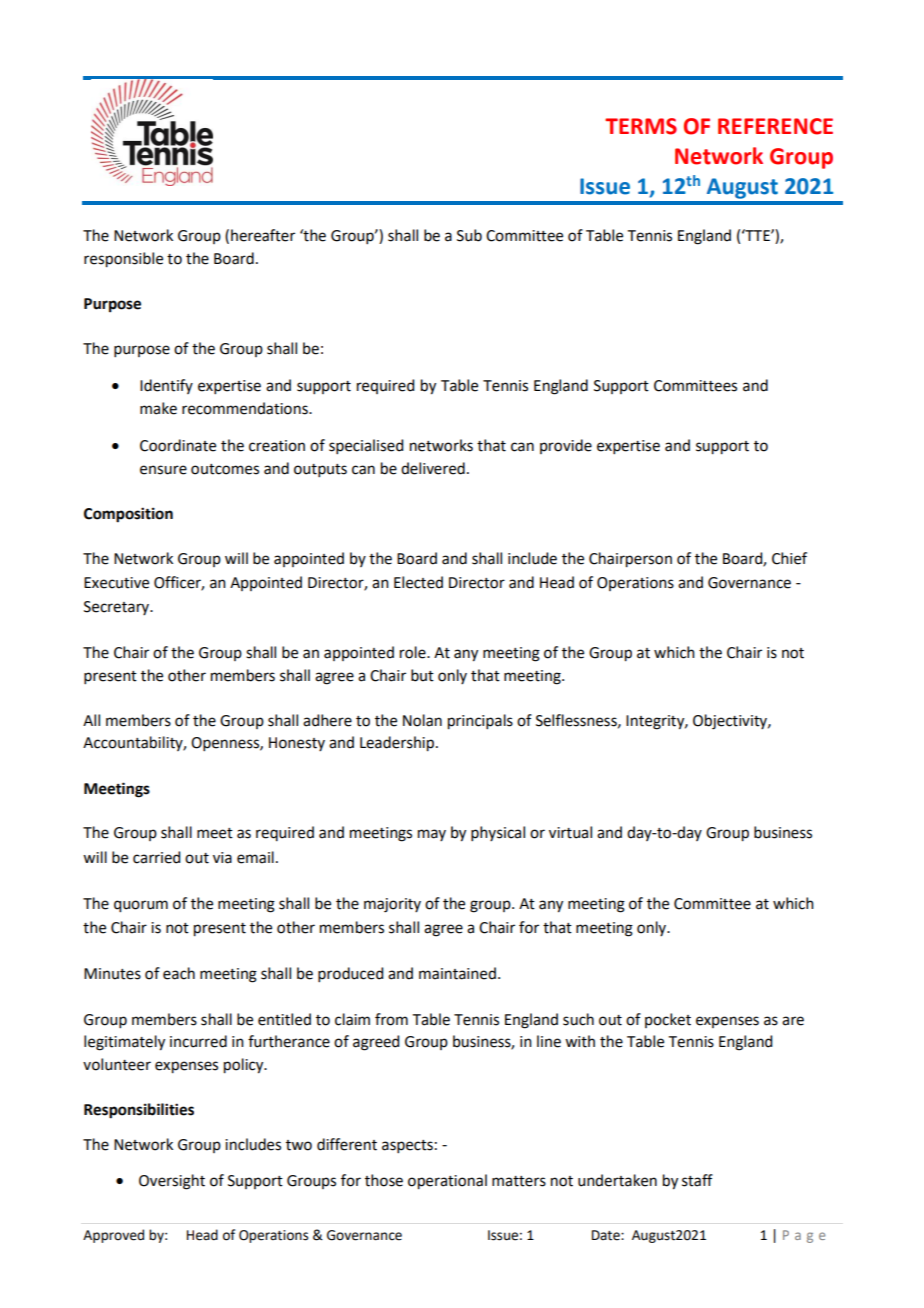 Image resolution: width=924 pixels, height=1308 pixels. I want to click on may, so click(432, 835).
